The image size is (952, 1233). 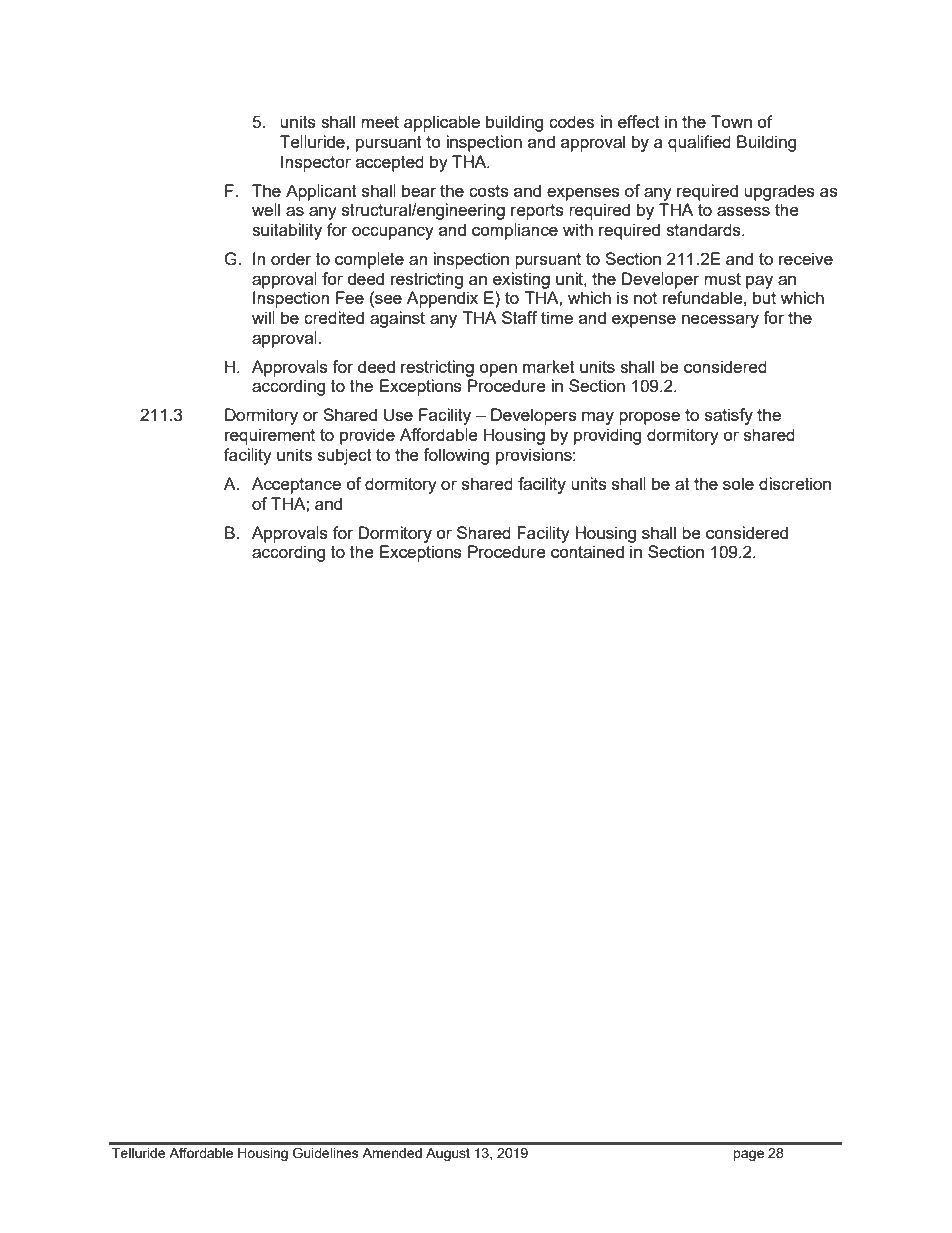 I want to click on Inspector, so click(x=316, y=163).
